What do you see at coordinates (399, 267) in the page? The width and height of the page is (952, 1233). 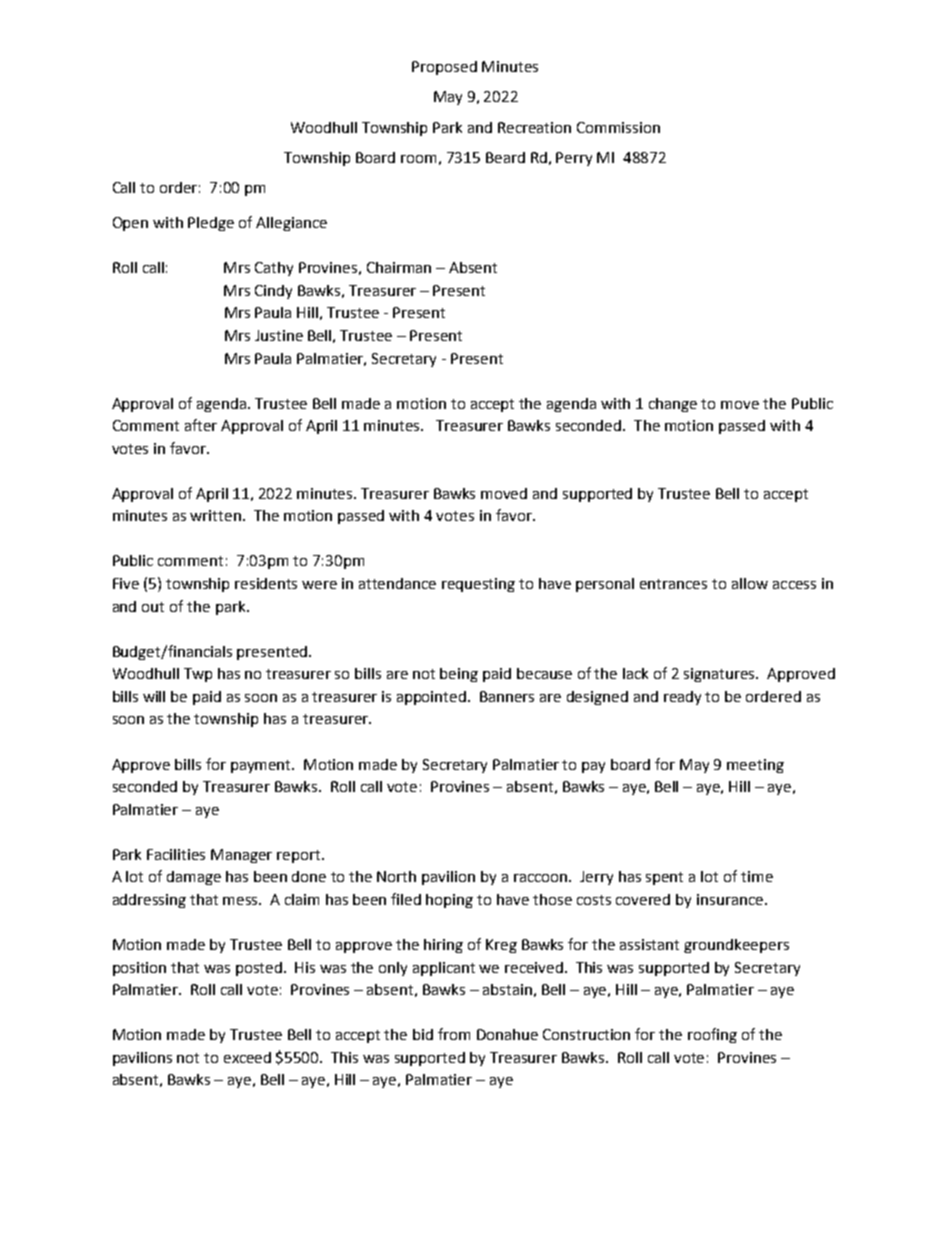 I see `Chairman` at bounding box center [399, 267].
